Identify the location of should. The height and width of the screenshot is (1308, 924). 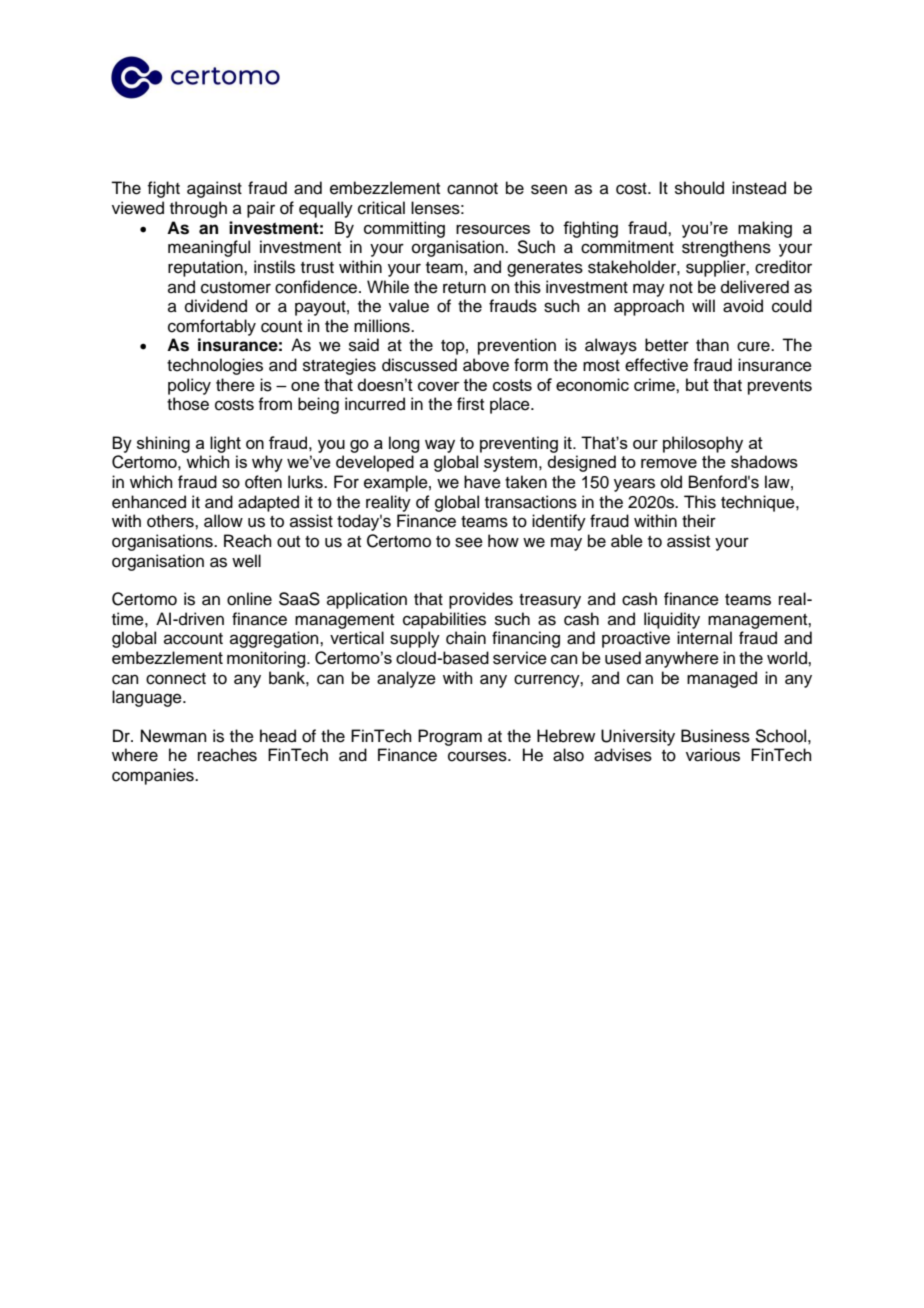
(699, 188).
